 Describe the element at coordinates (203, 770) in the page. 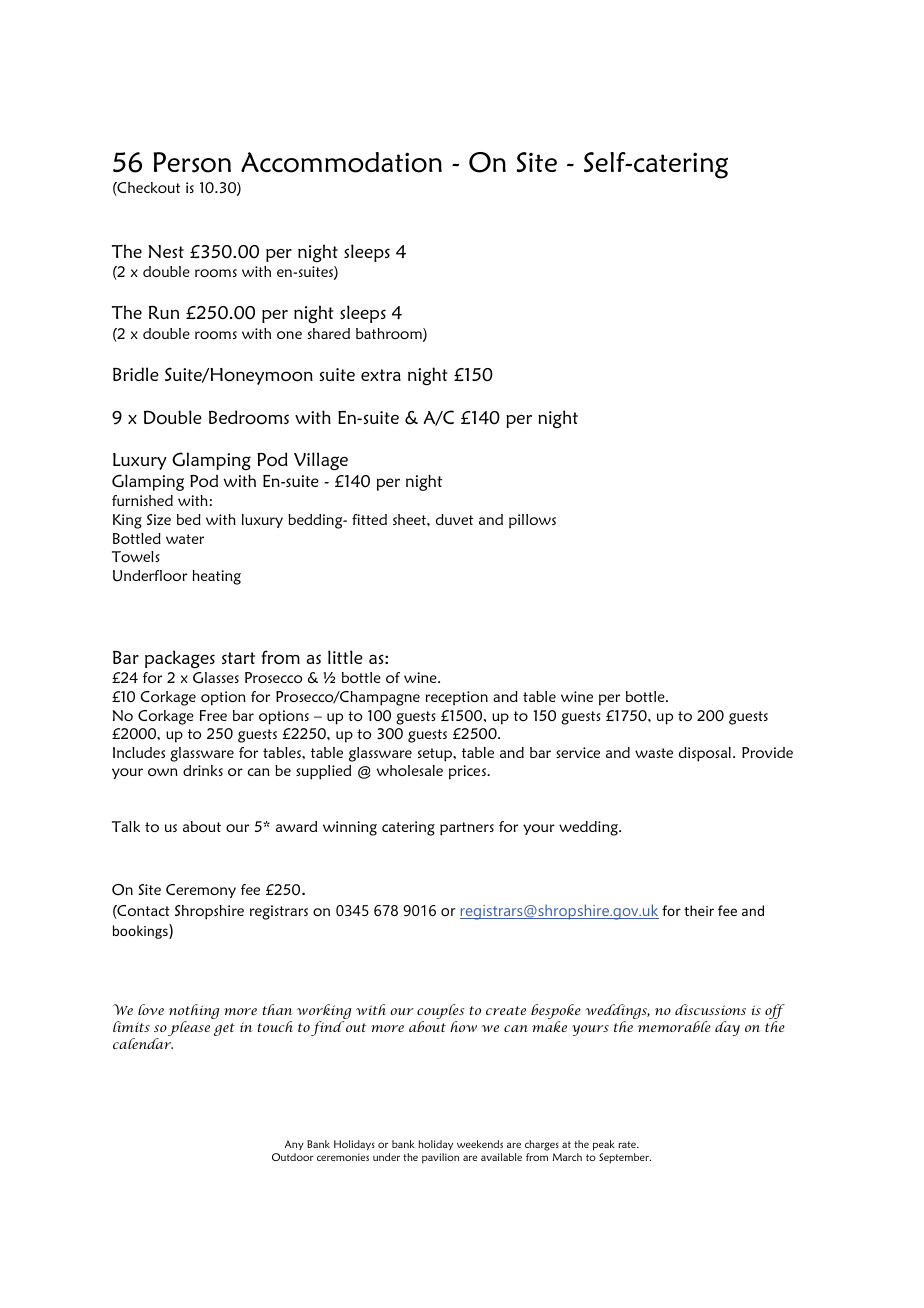

I see `drinks` at that location.
